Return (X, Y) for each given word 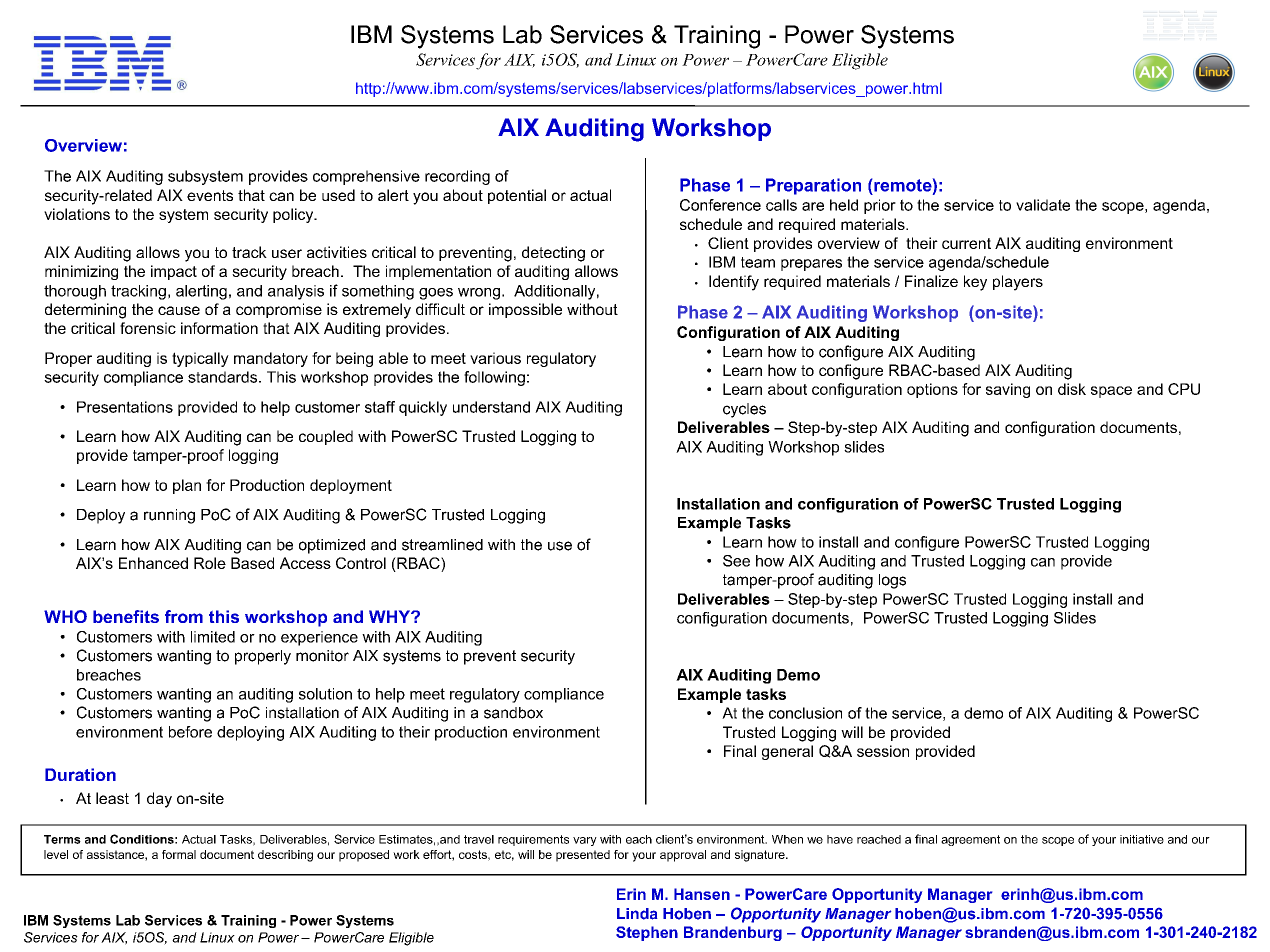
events (210, 195)
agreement (970, 840)
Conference (720, 205)
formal (179, 854)
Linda (637, 914)
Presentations (125, 407)
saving (1008, 390)
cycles (744, 410)
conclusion (805, 713)
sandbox (513, 713)
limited (213, 637)
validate (1043, 205)
